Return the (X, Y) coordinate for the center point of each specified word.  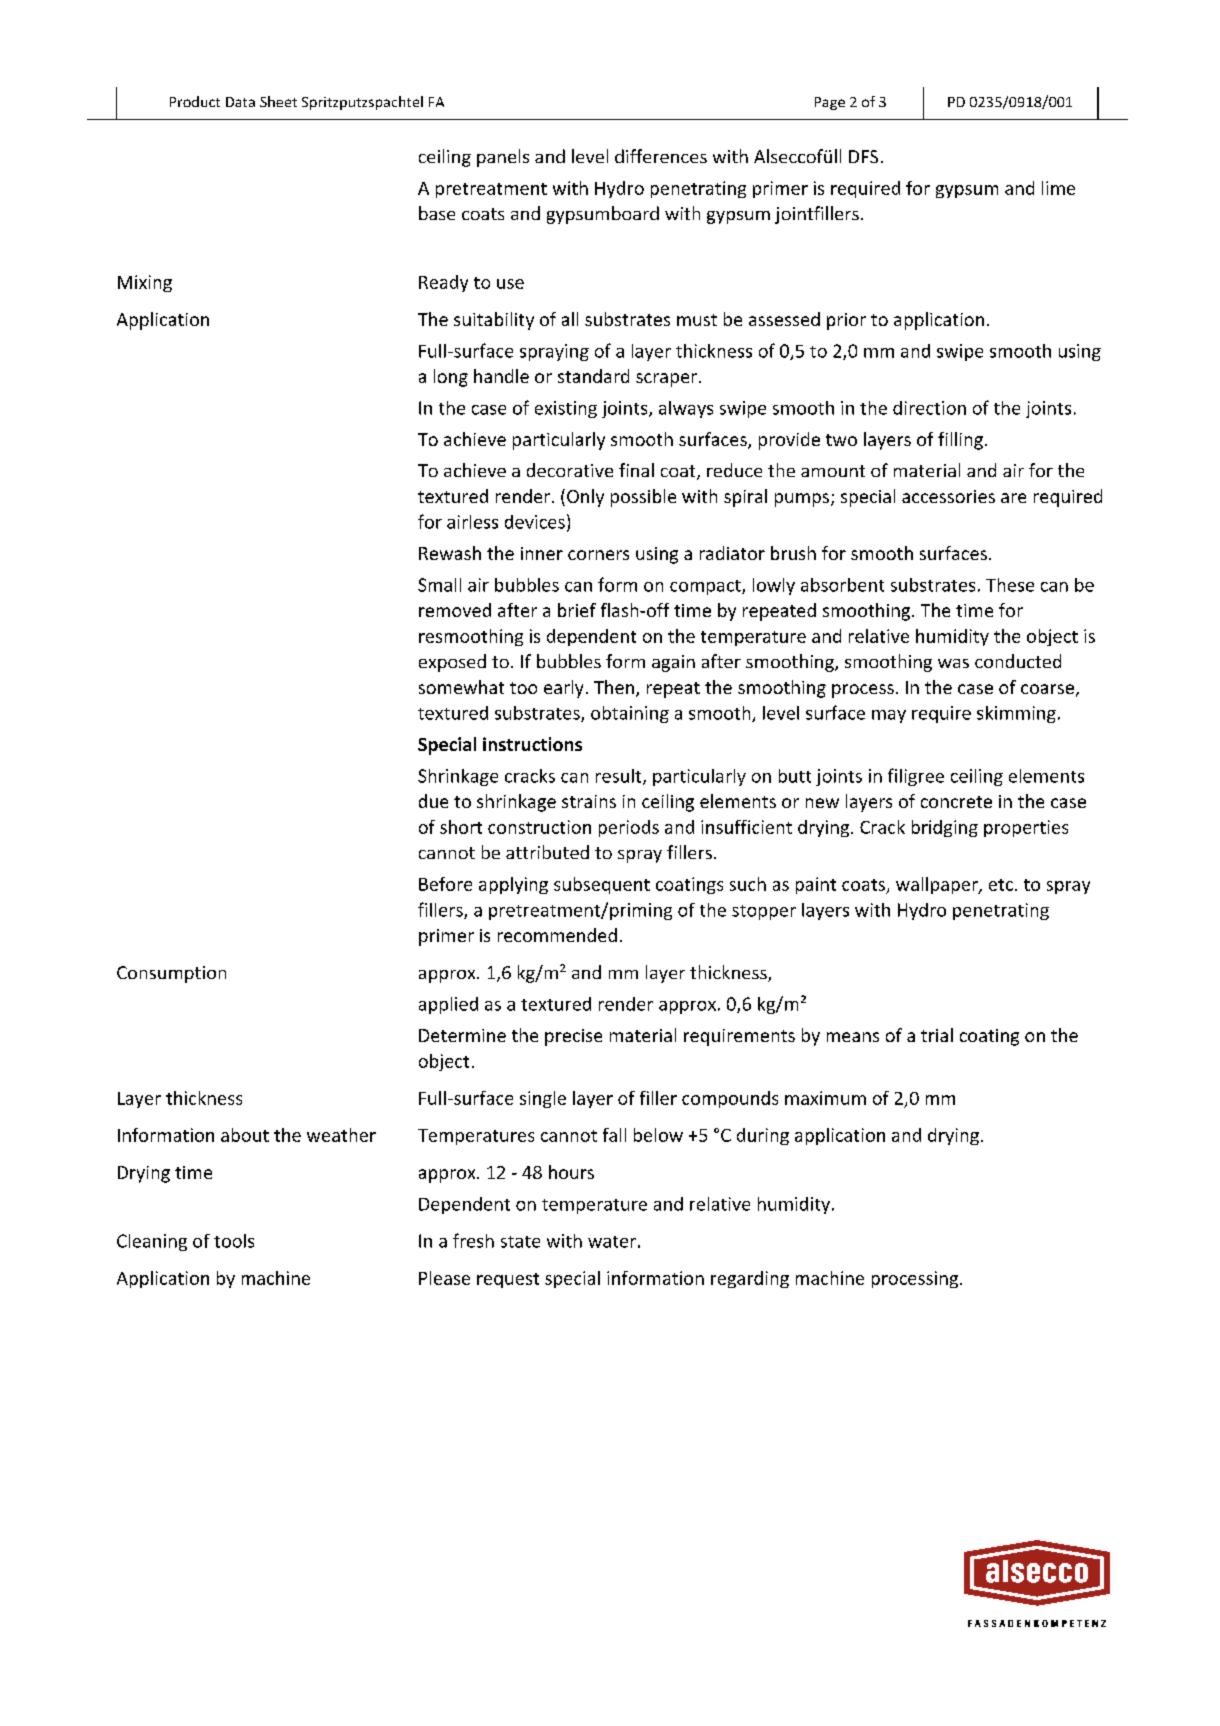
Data (240, 102)
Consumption (171, 974)
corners (598, 555)
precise (573, 1037)
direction (929, 408)
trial (937, 1035)
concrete (956, 802)
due (433, 801)
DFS (863, 156)
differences (661, 156)
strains (589, 801)
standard (593, 376)
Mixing (145, 283)
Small (439, 585)
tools (234, 1241)
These (1010, 585)
